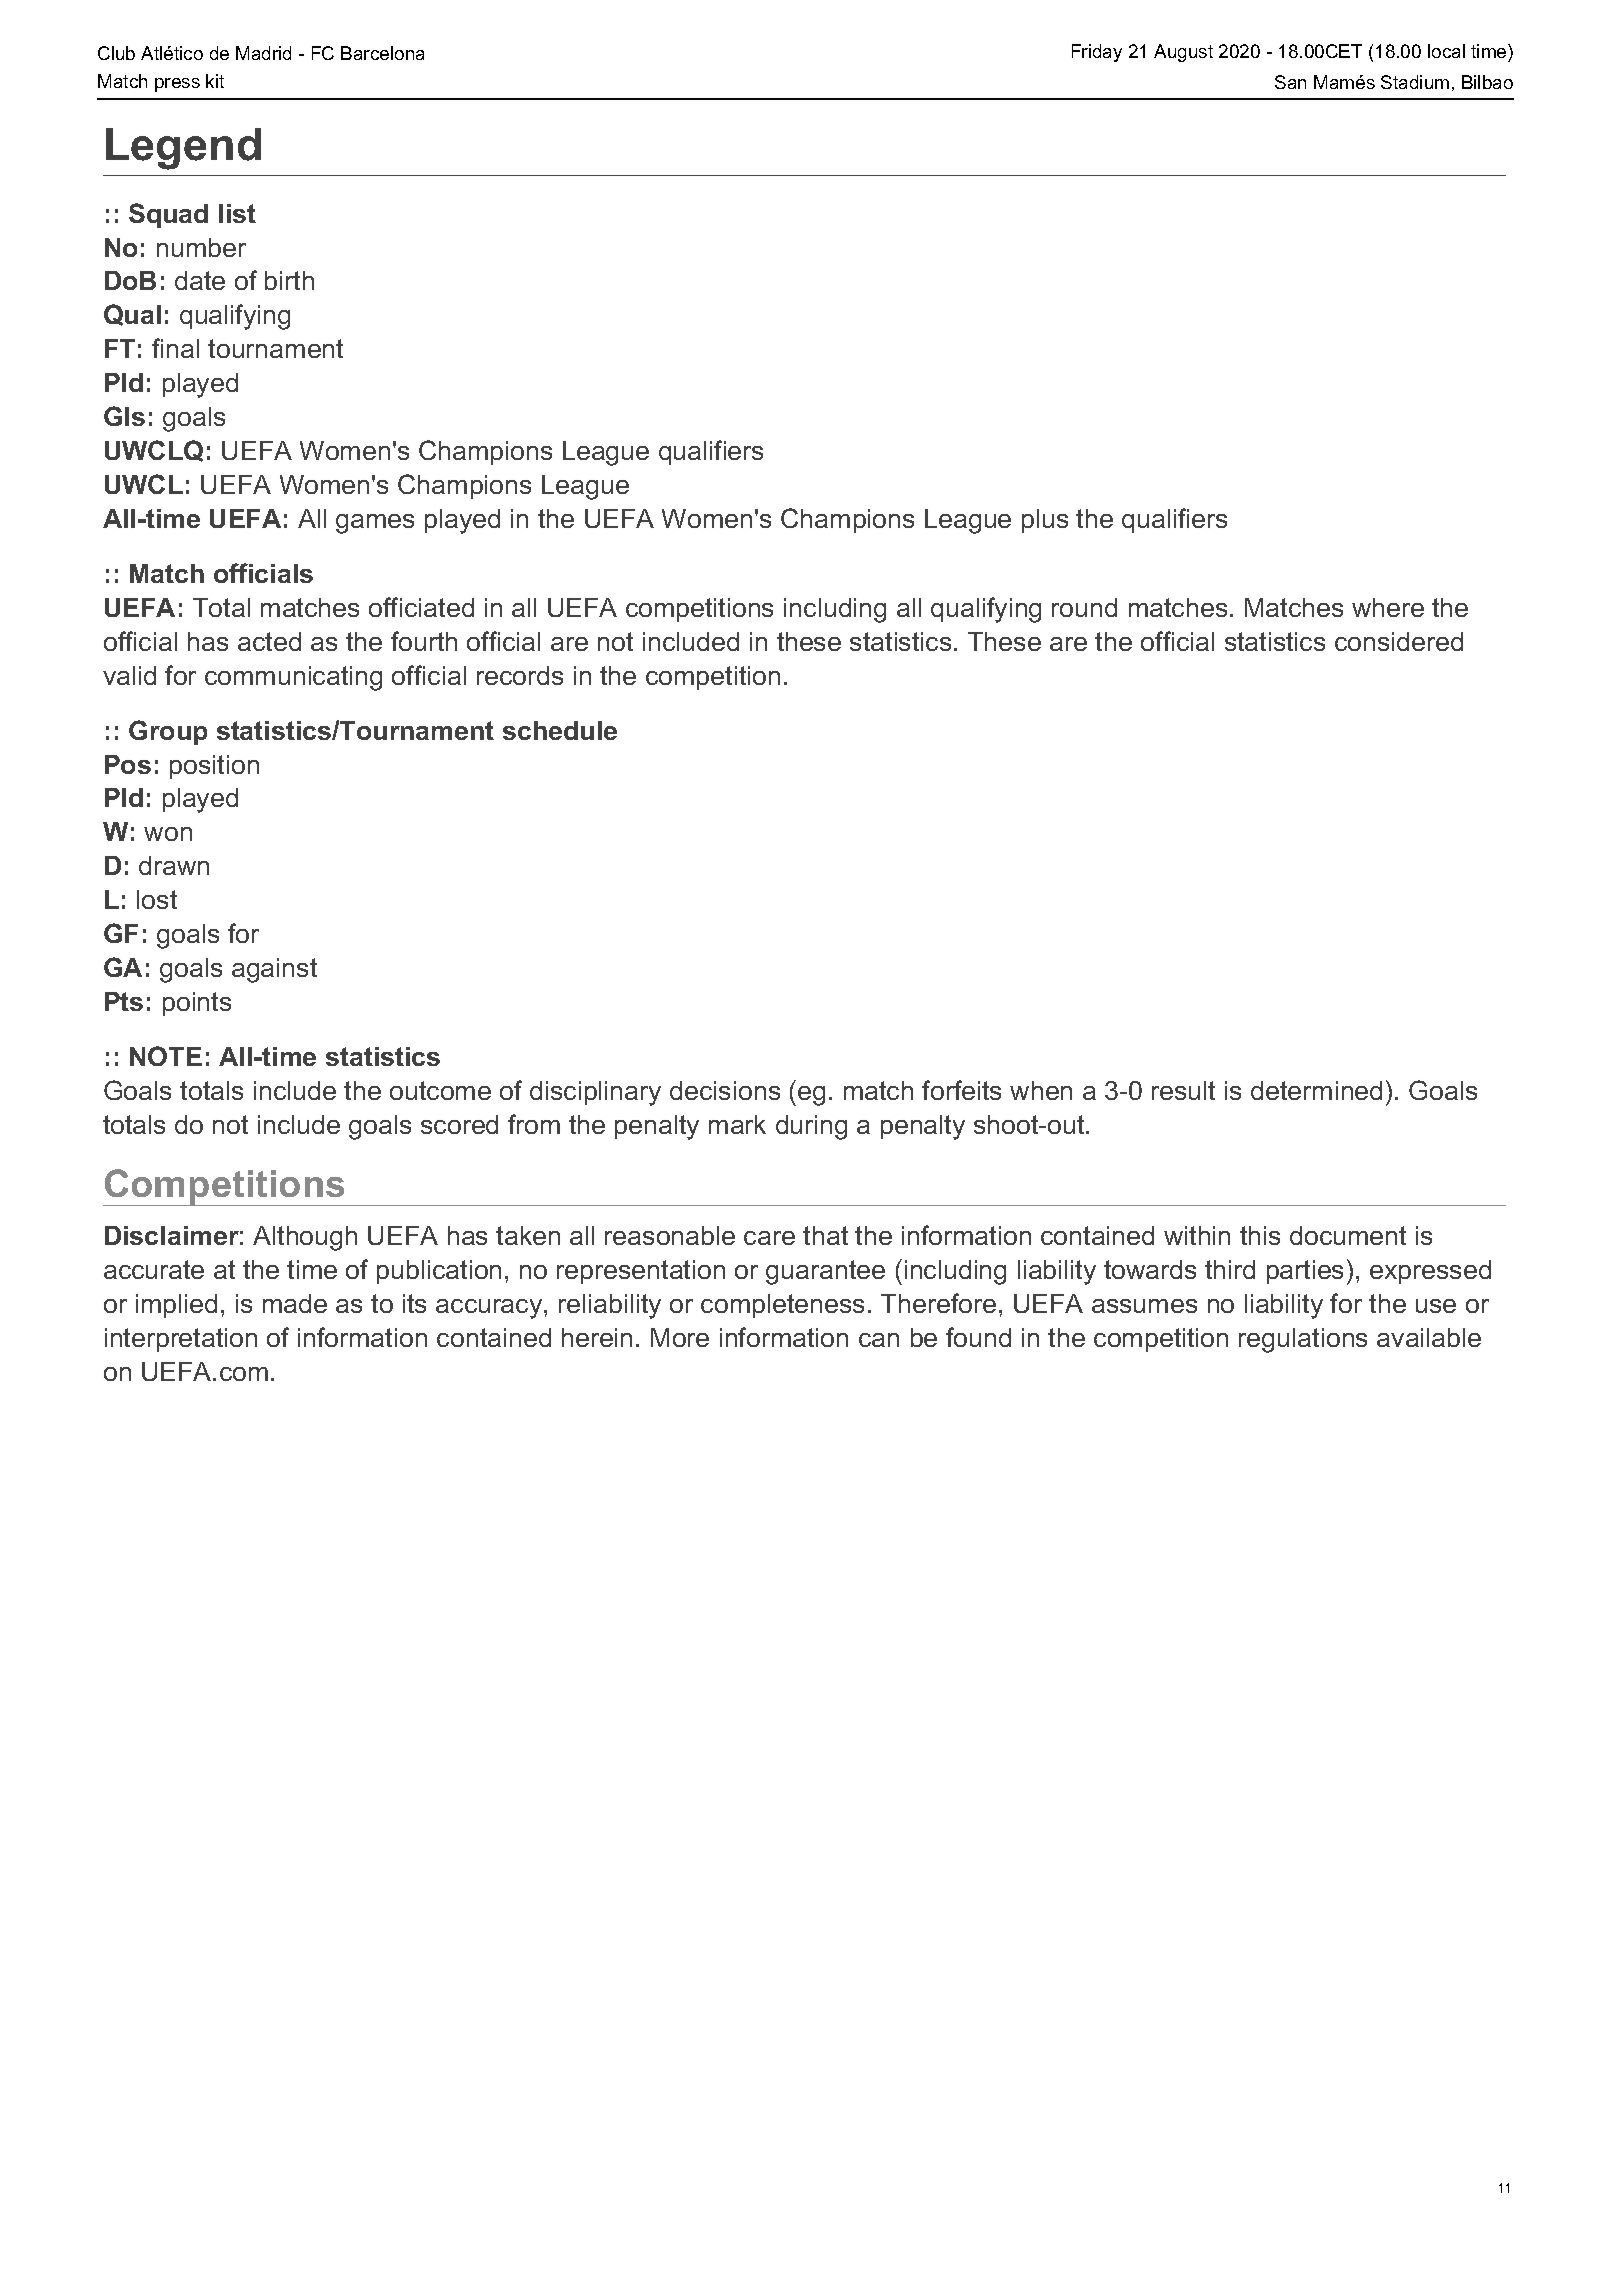  I want to click on kit, so click(215, 81).
